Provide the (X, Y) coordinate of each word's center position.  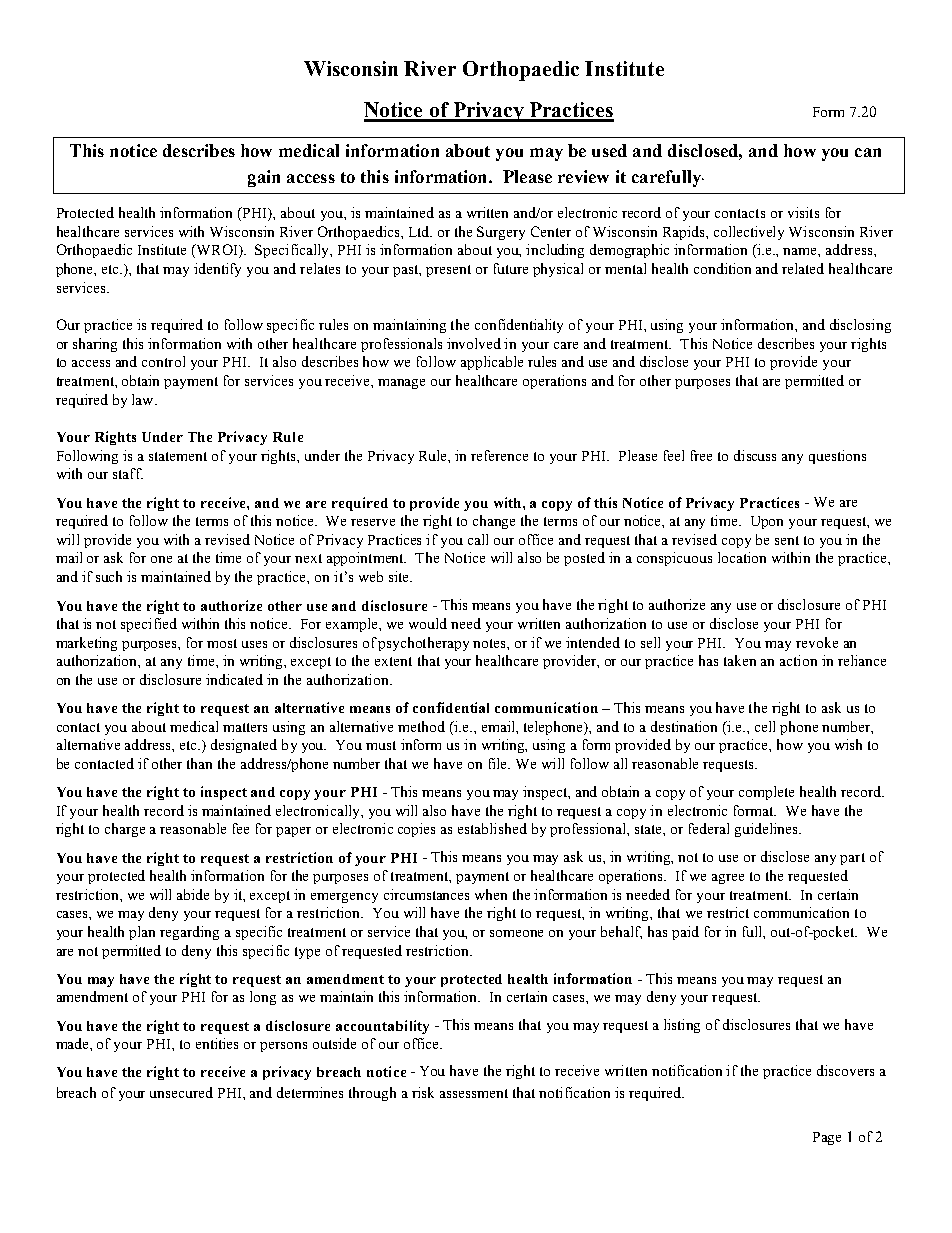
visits (803, 212)
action (798, 660)
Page (827, 1138)
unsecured (181, 1092)
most (222, 643)
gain (264, 178)
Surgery (501, 233)
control (163, 361)
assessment (474, 1093)
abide (193, 894)
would (428, 623)
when (491, 894)
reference (499, 455)
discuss (755, 455)
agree (728, 879)
